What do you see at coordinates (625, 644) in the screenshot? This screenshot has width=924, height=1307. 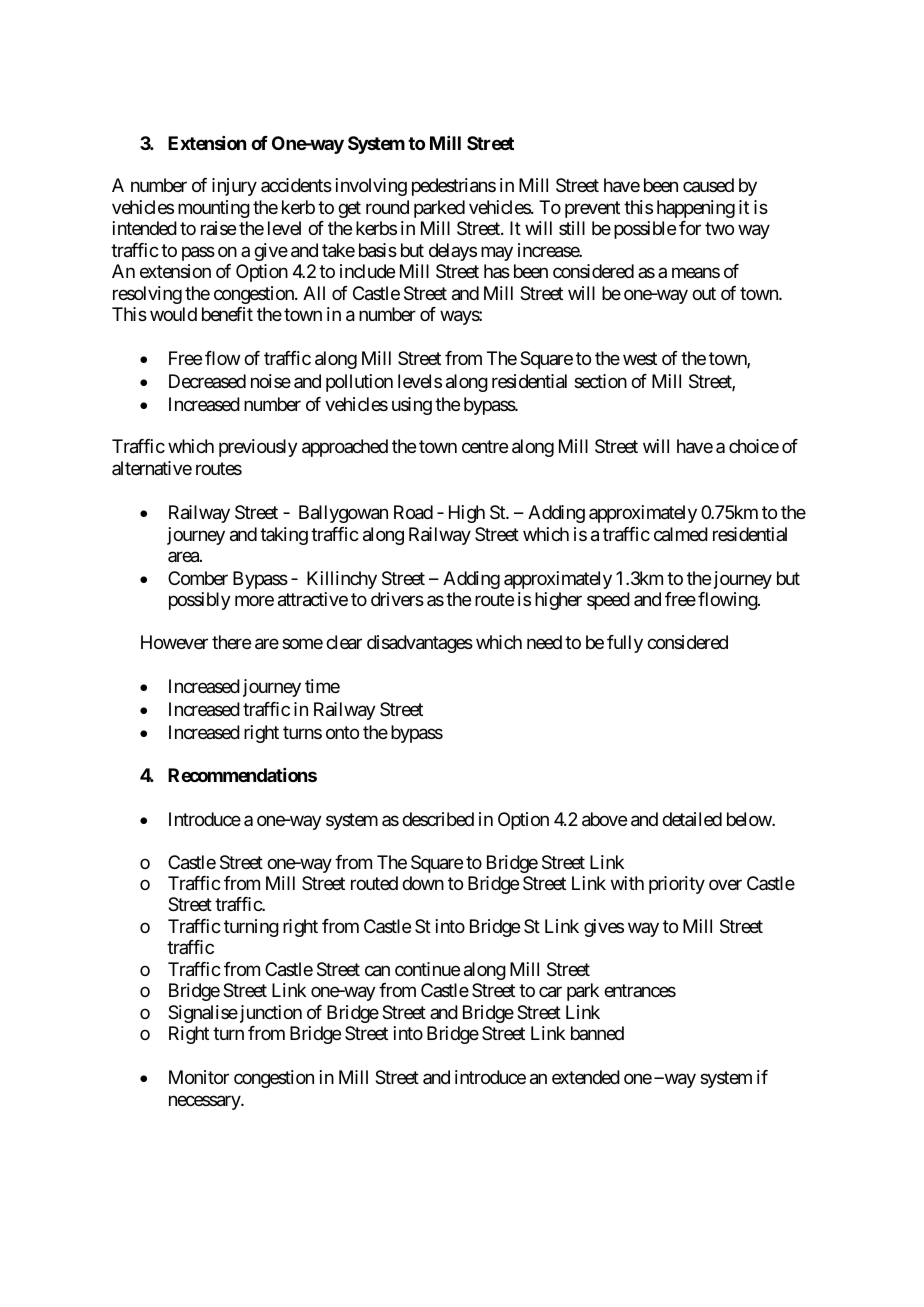 I see `fully` at bounding box center [625, 644].
